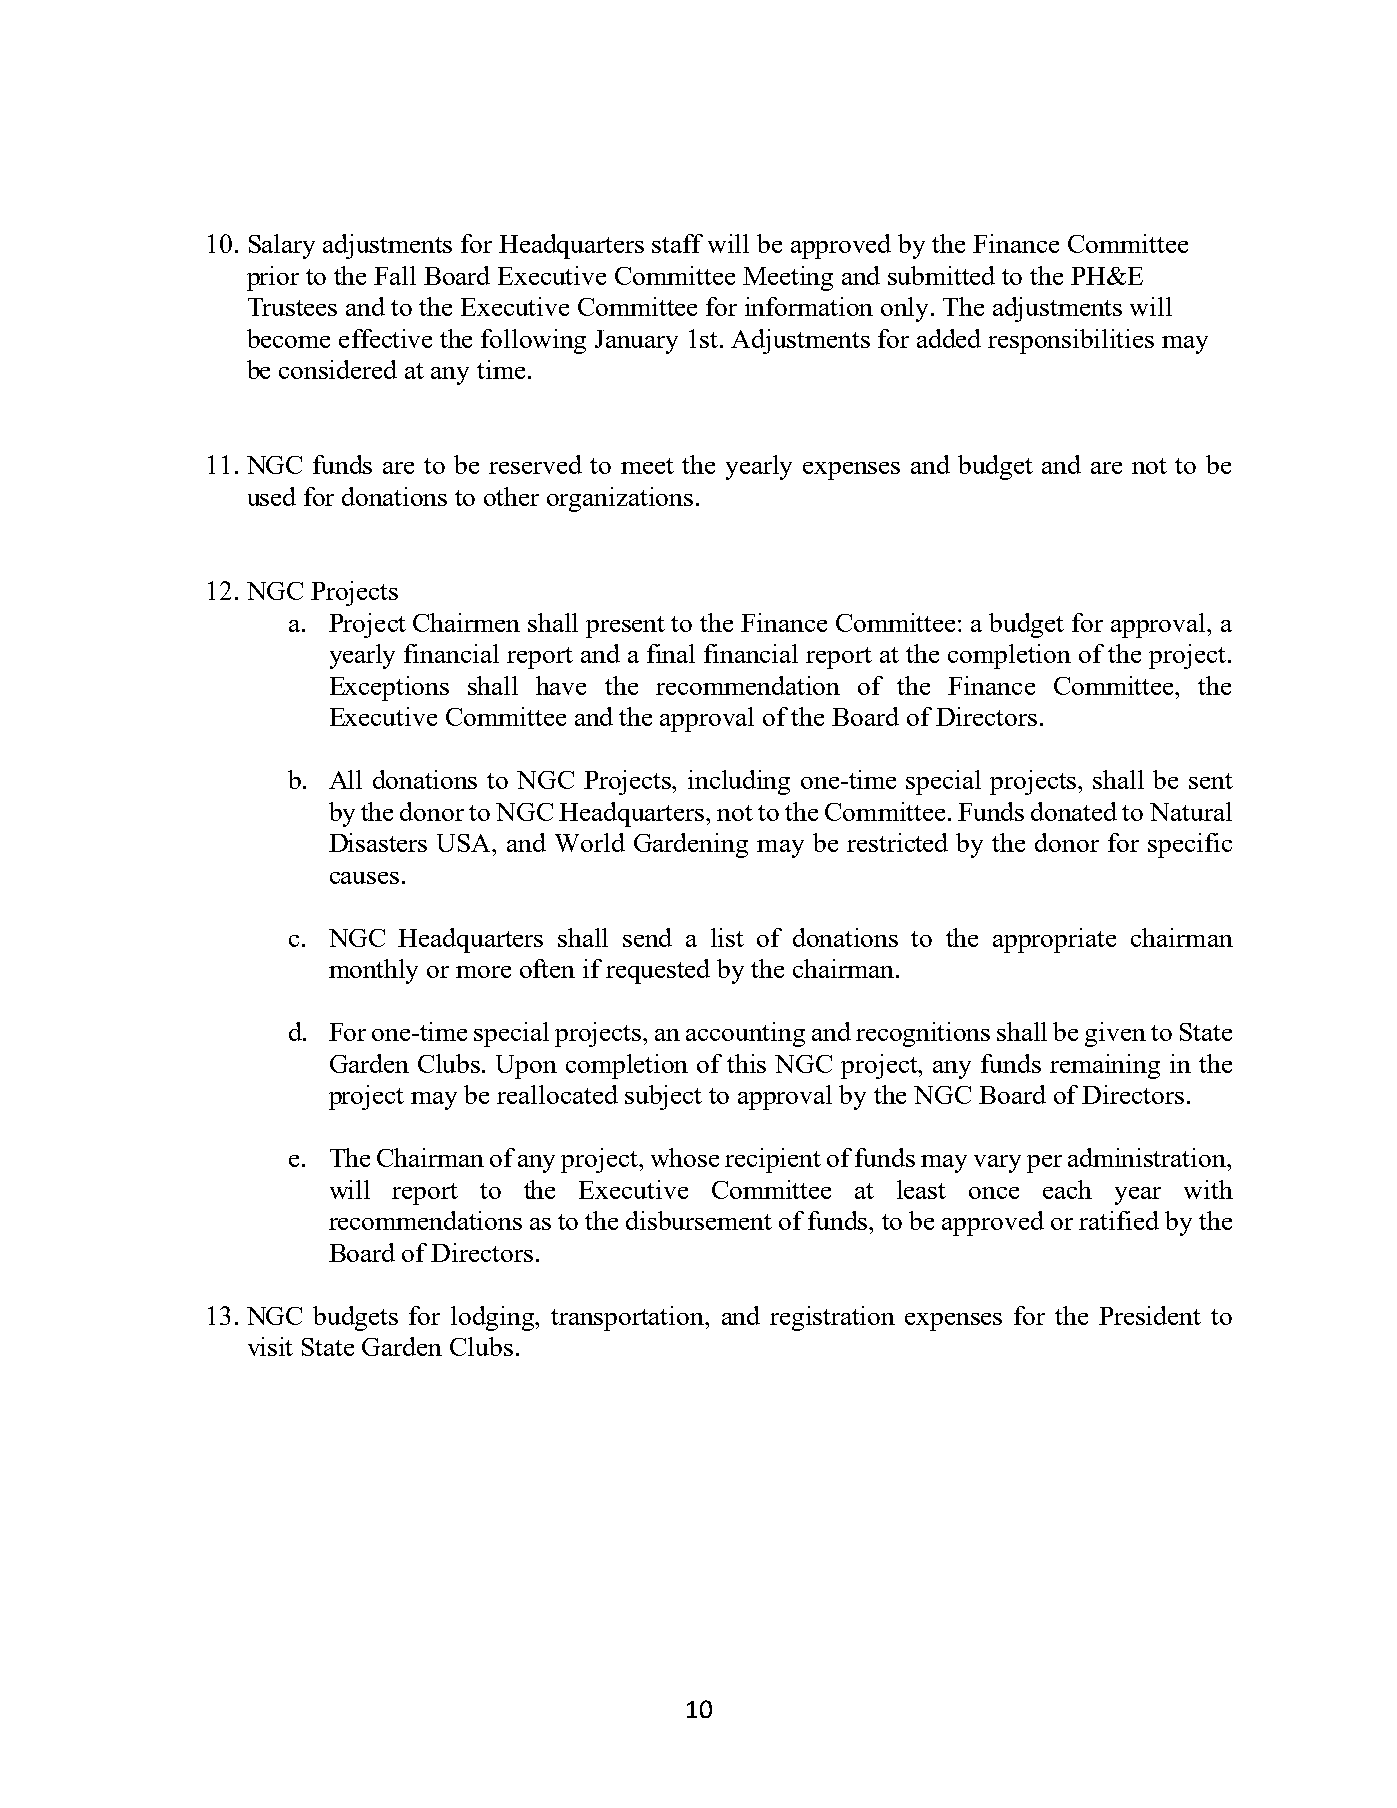 This image has height=1808, width=1397. Describe the element at coordinates (272, 496) in the image. I see `used` at that location.
